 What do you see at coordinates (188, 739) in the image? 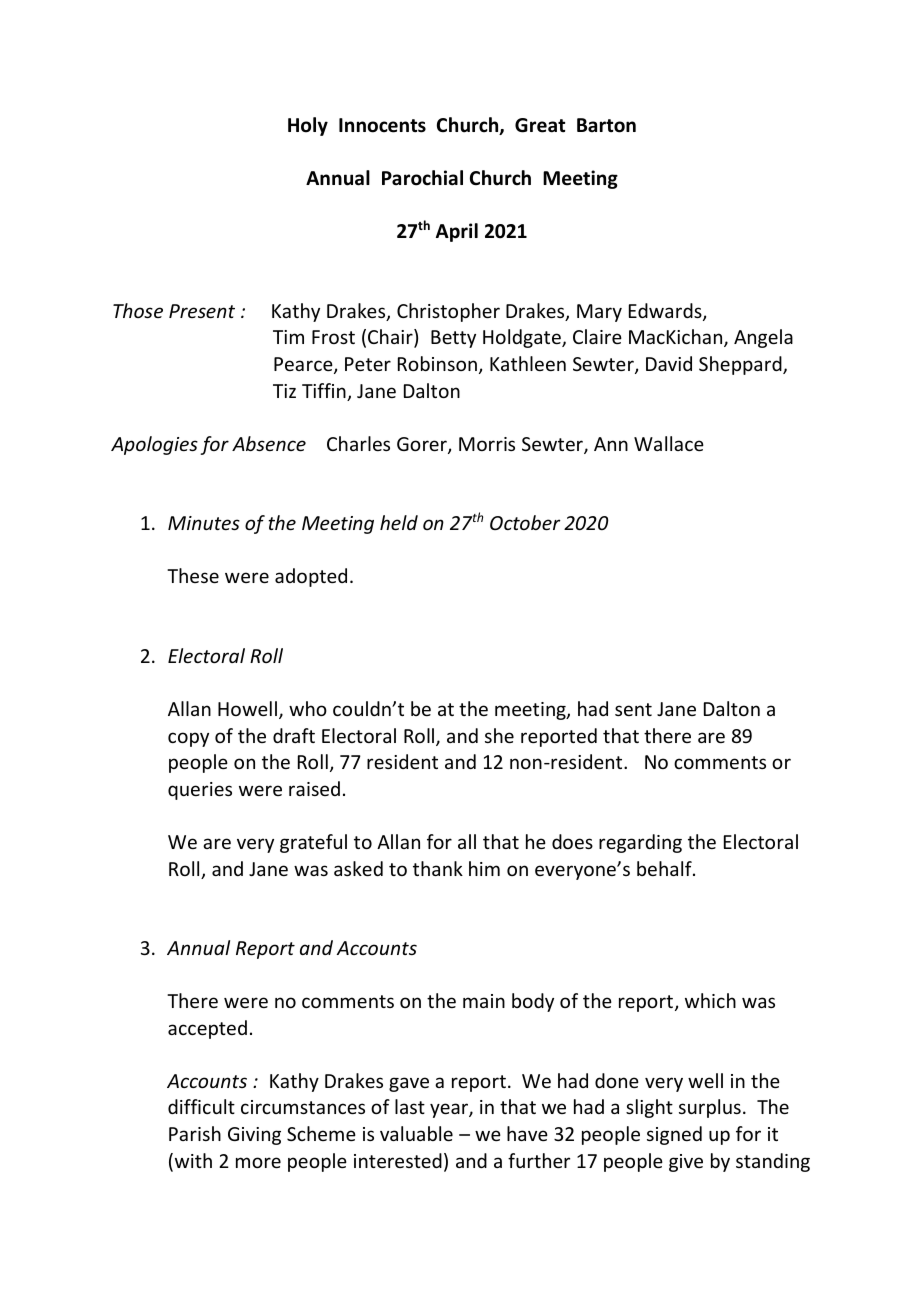
I see `copy` at bounding box center [188, 739].
